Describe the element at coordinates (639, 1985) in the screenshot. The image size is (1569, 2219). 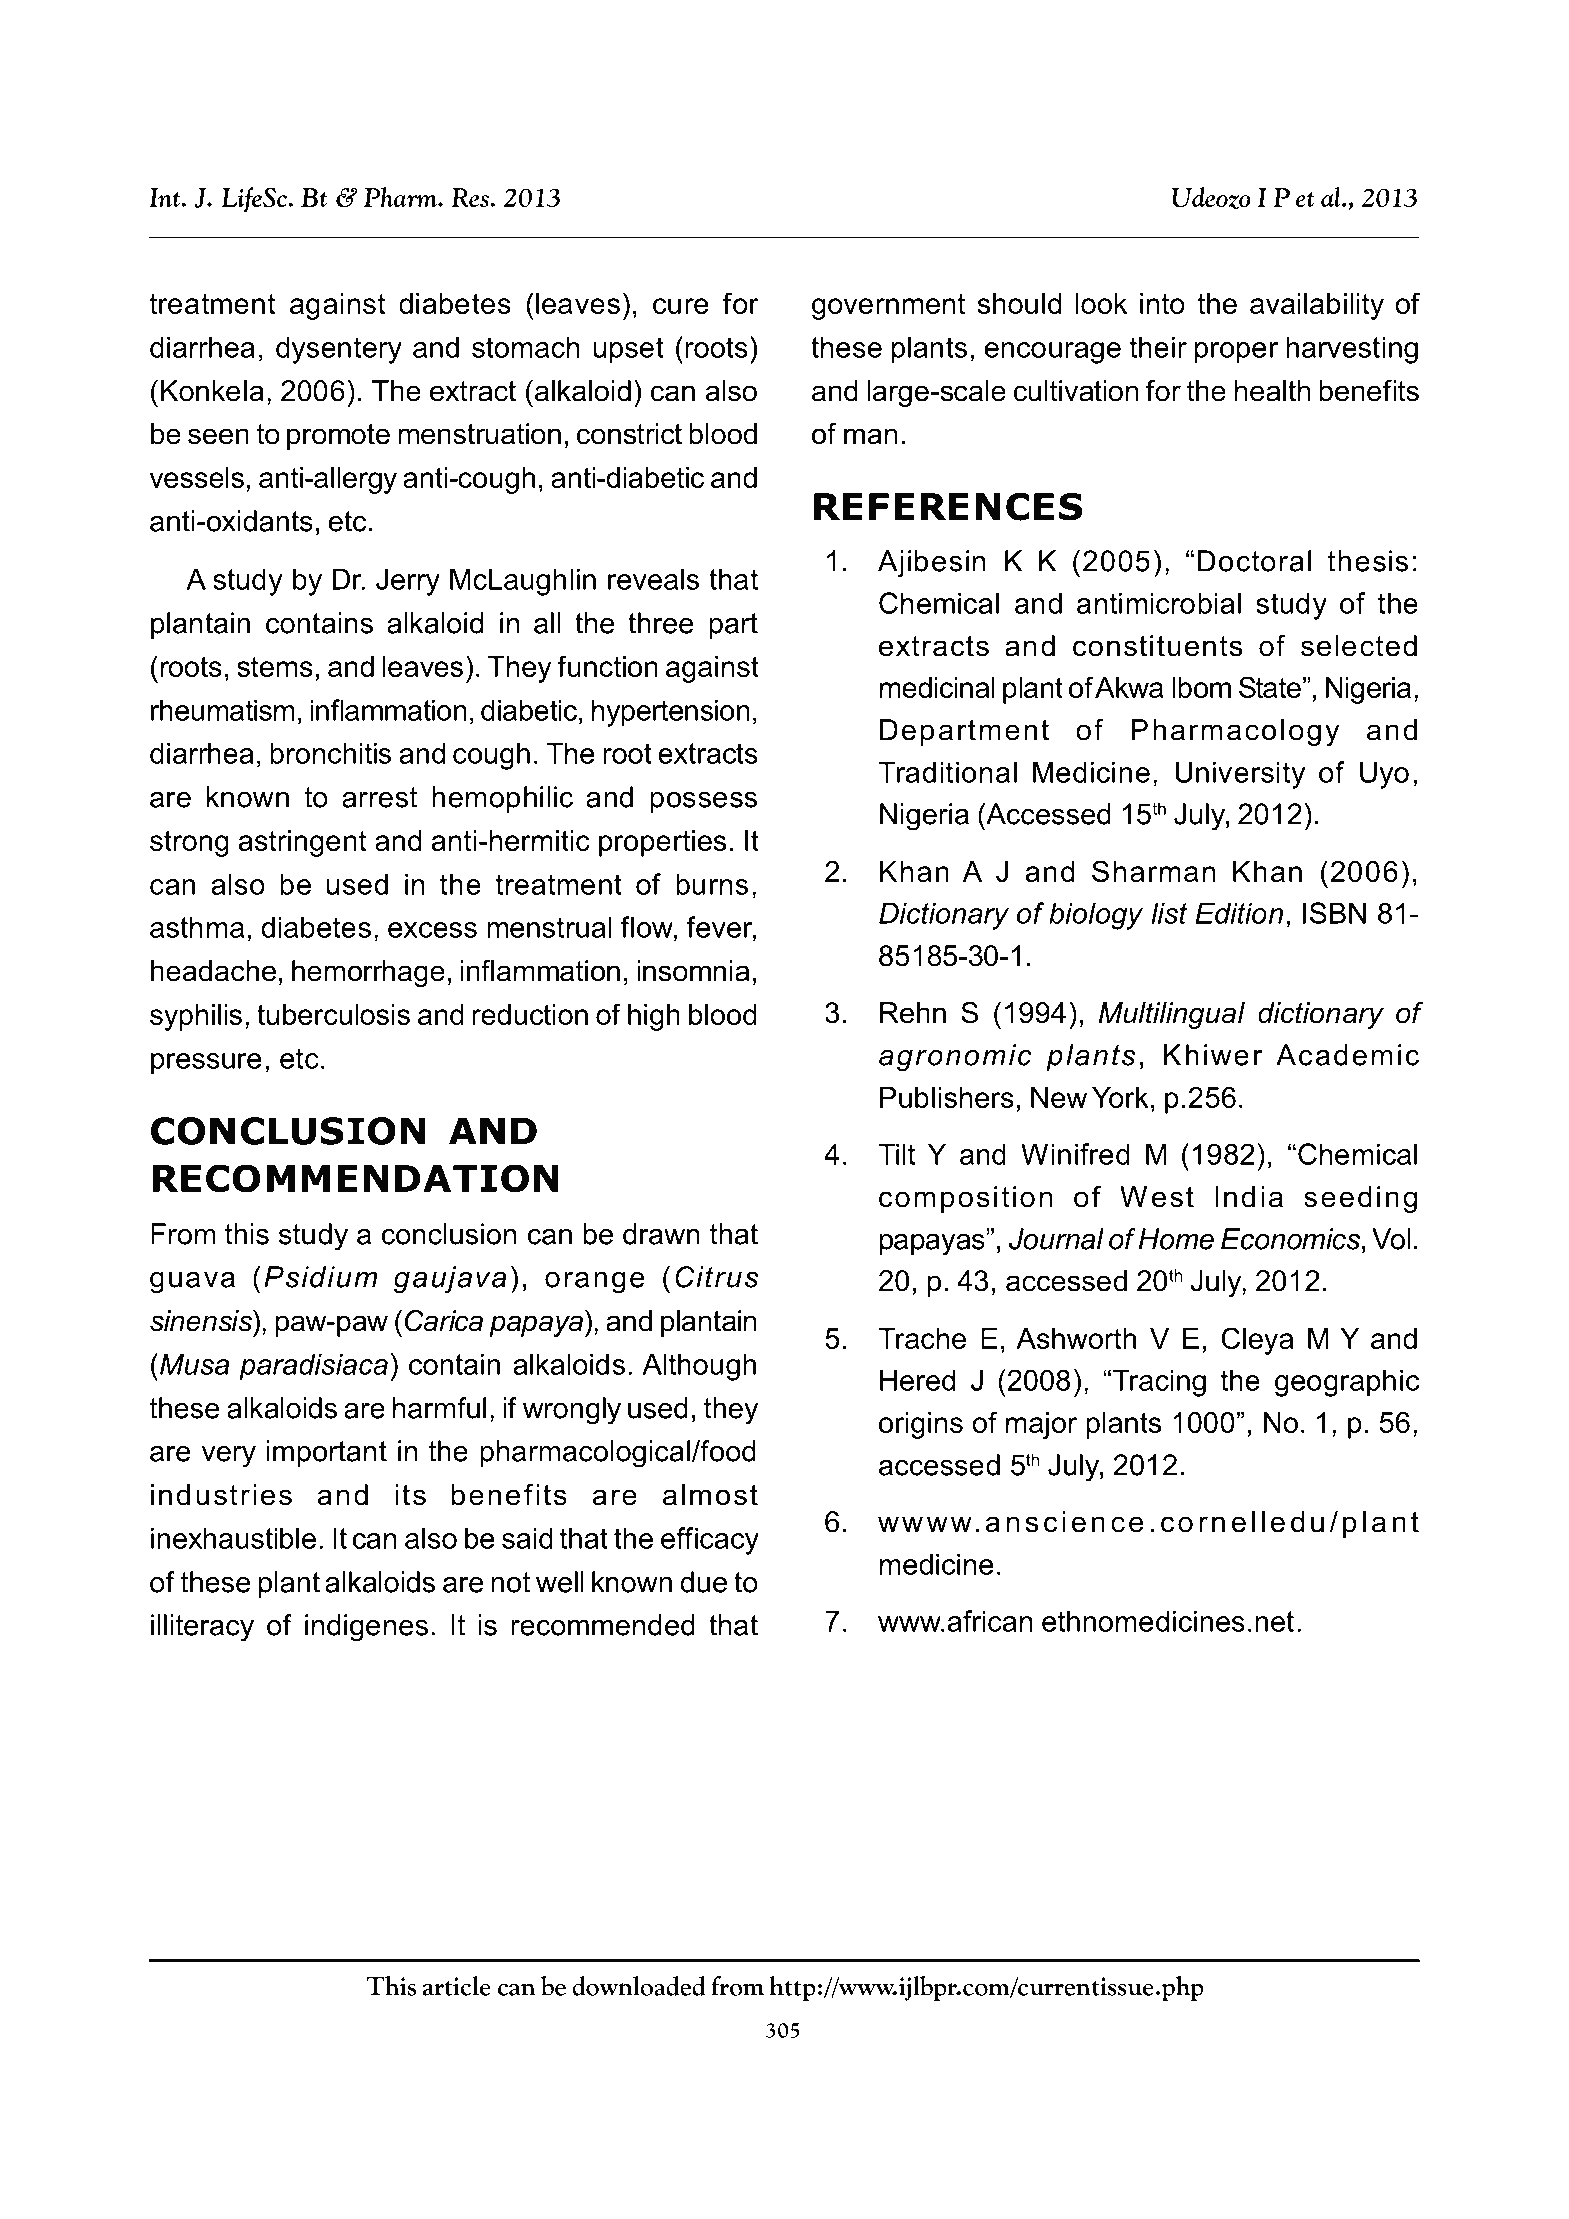
I see `downloaded` at that location.
